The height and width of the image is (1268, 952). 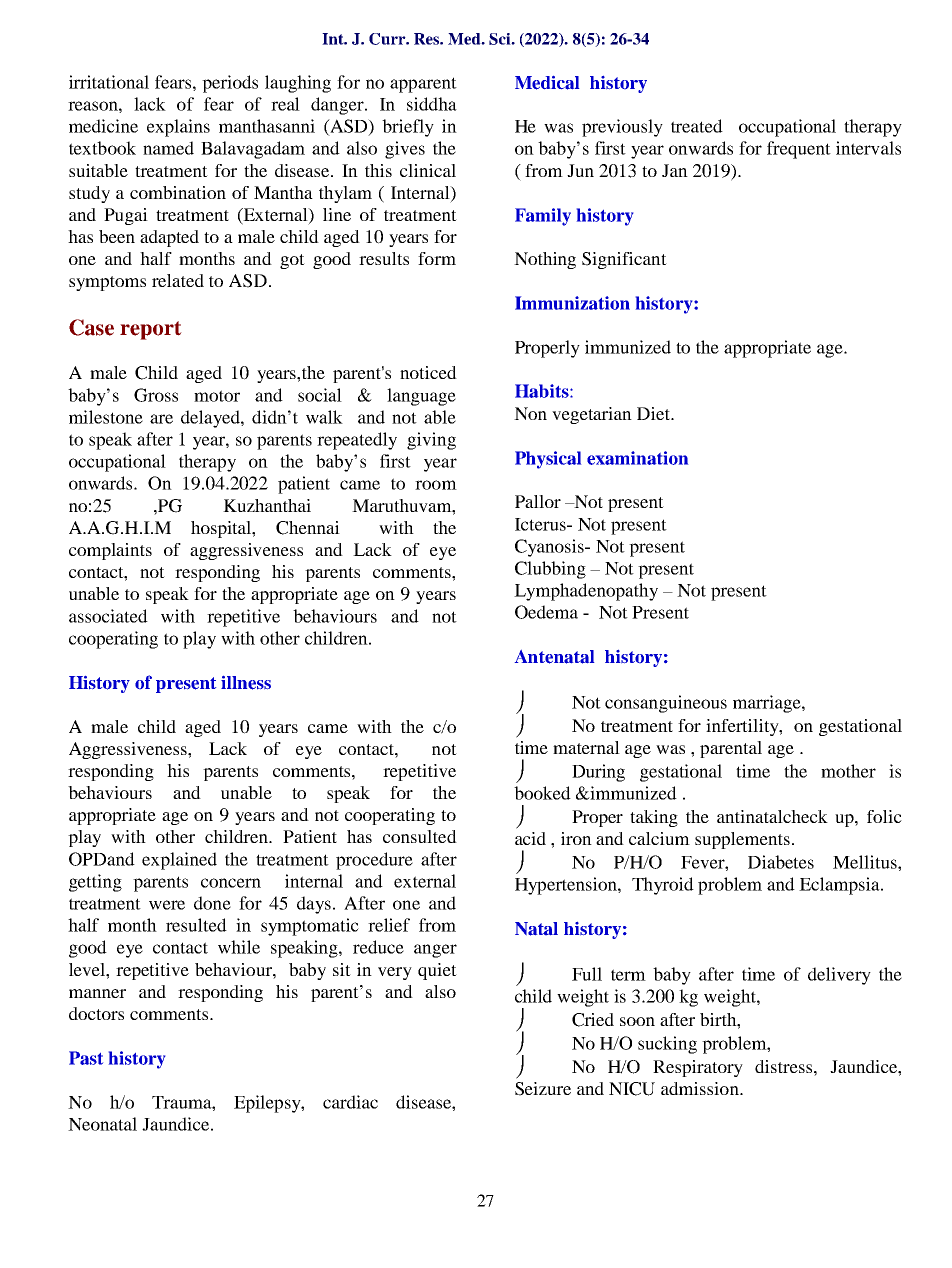 What do you see at coordinates (586, 592) in the image?
I see `Lymphadenopathy` at bounding box center [586, 592].
